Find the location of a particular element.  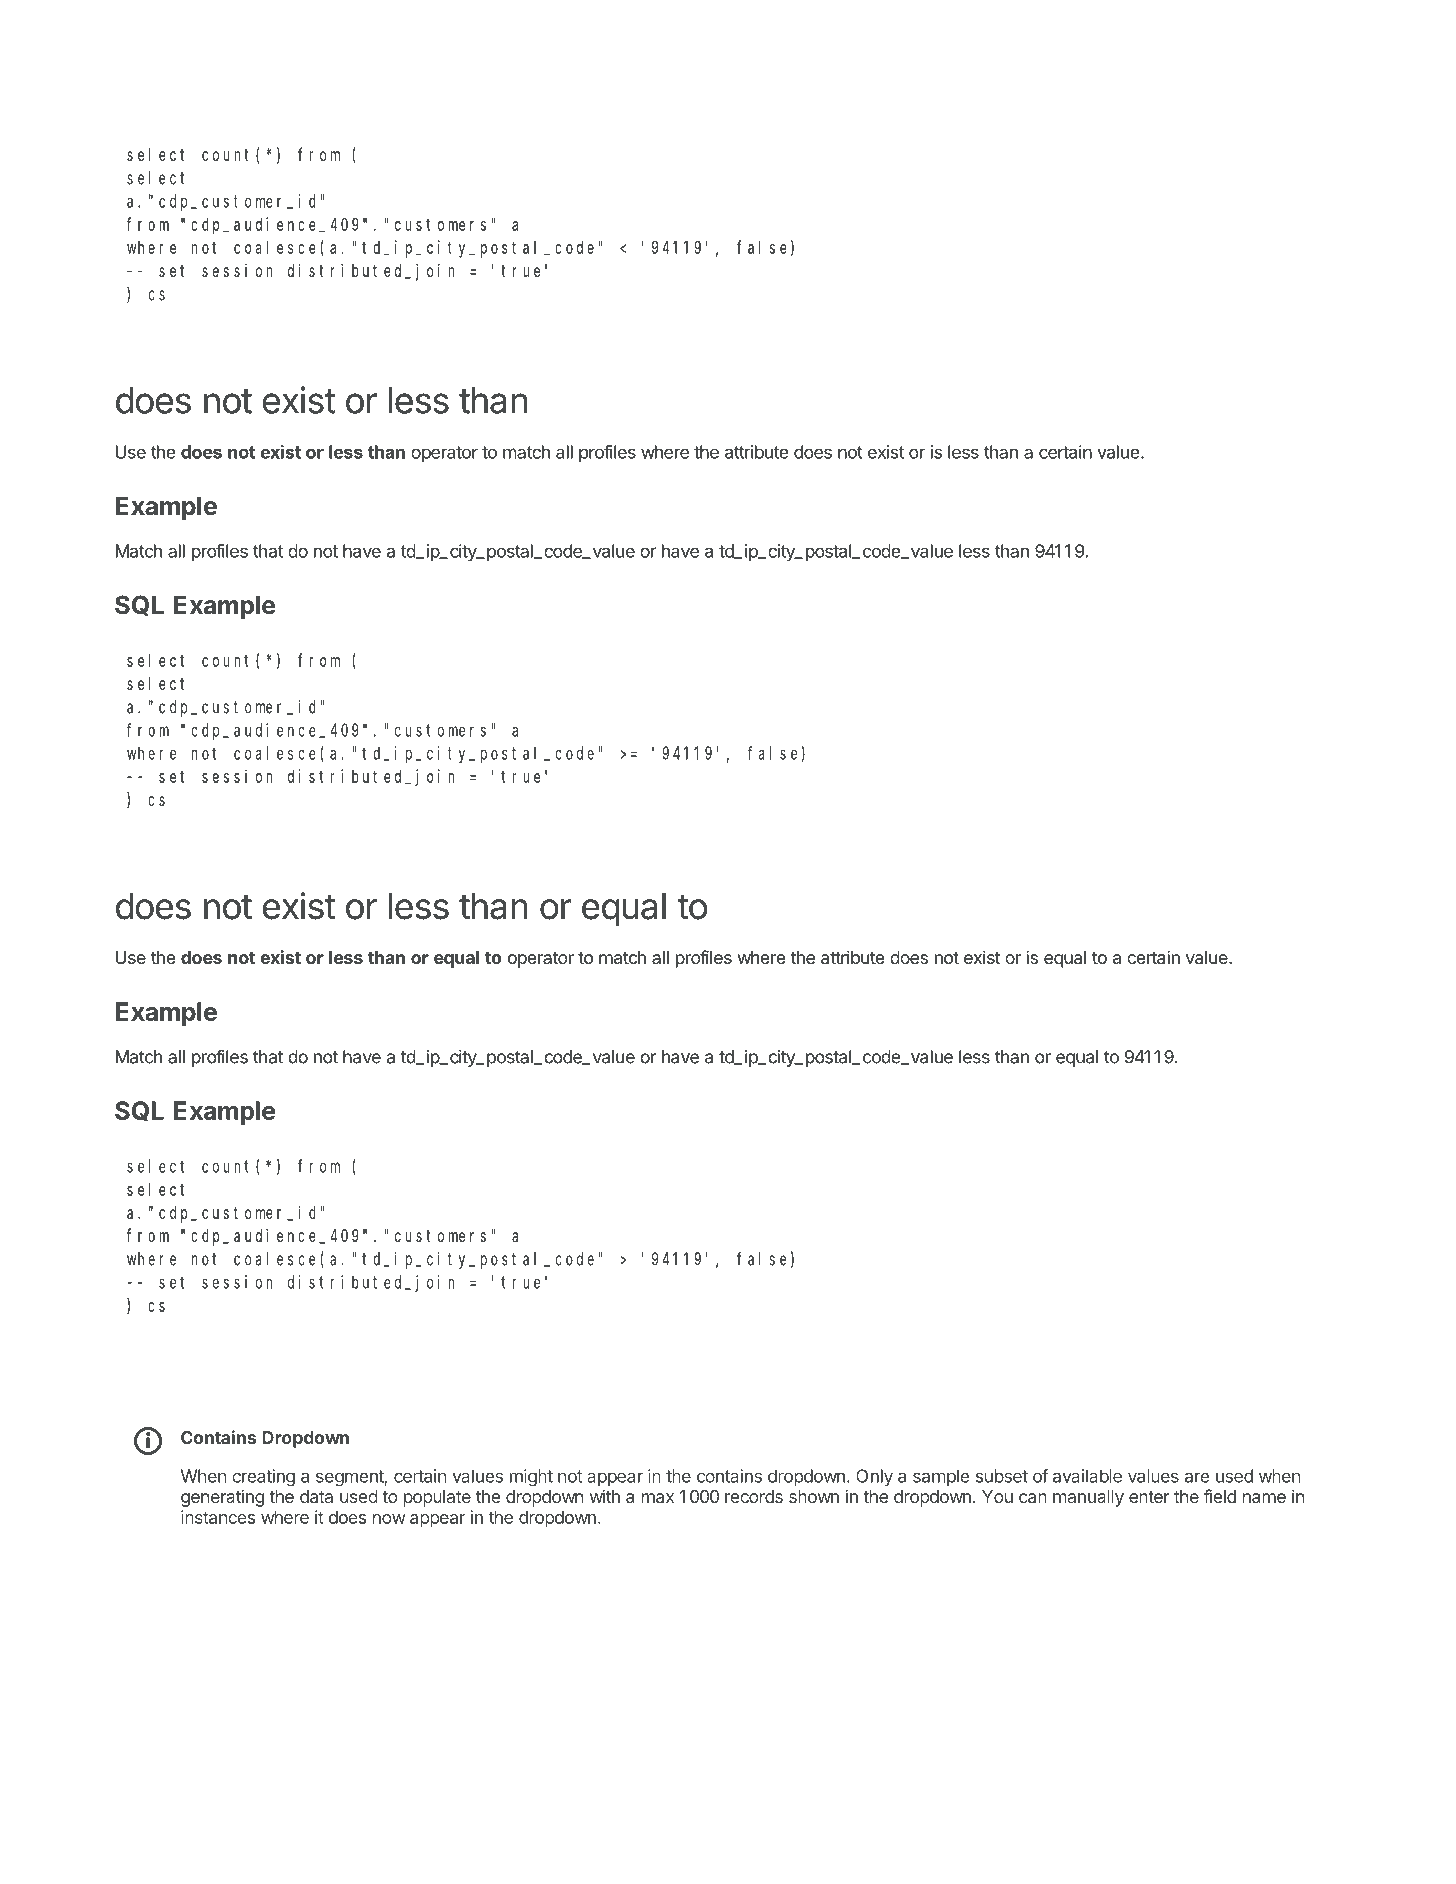

Only is located at coordinates (874, 1477).
